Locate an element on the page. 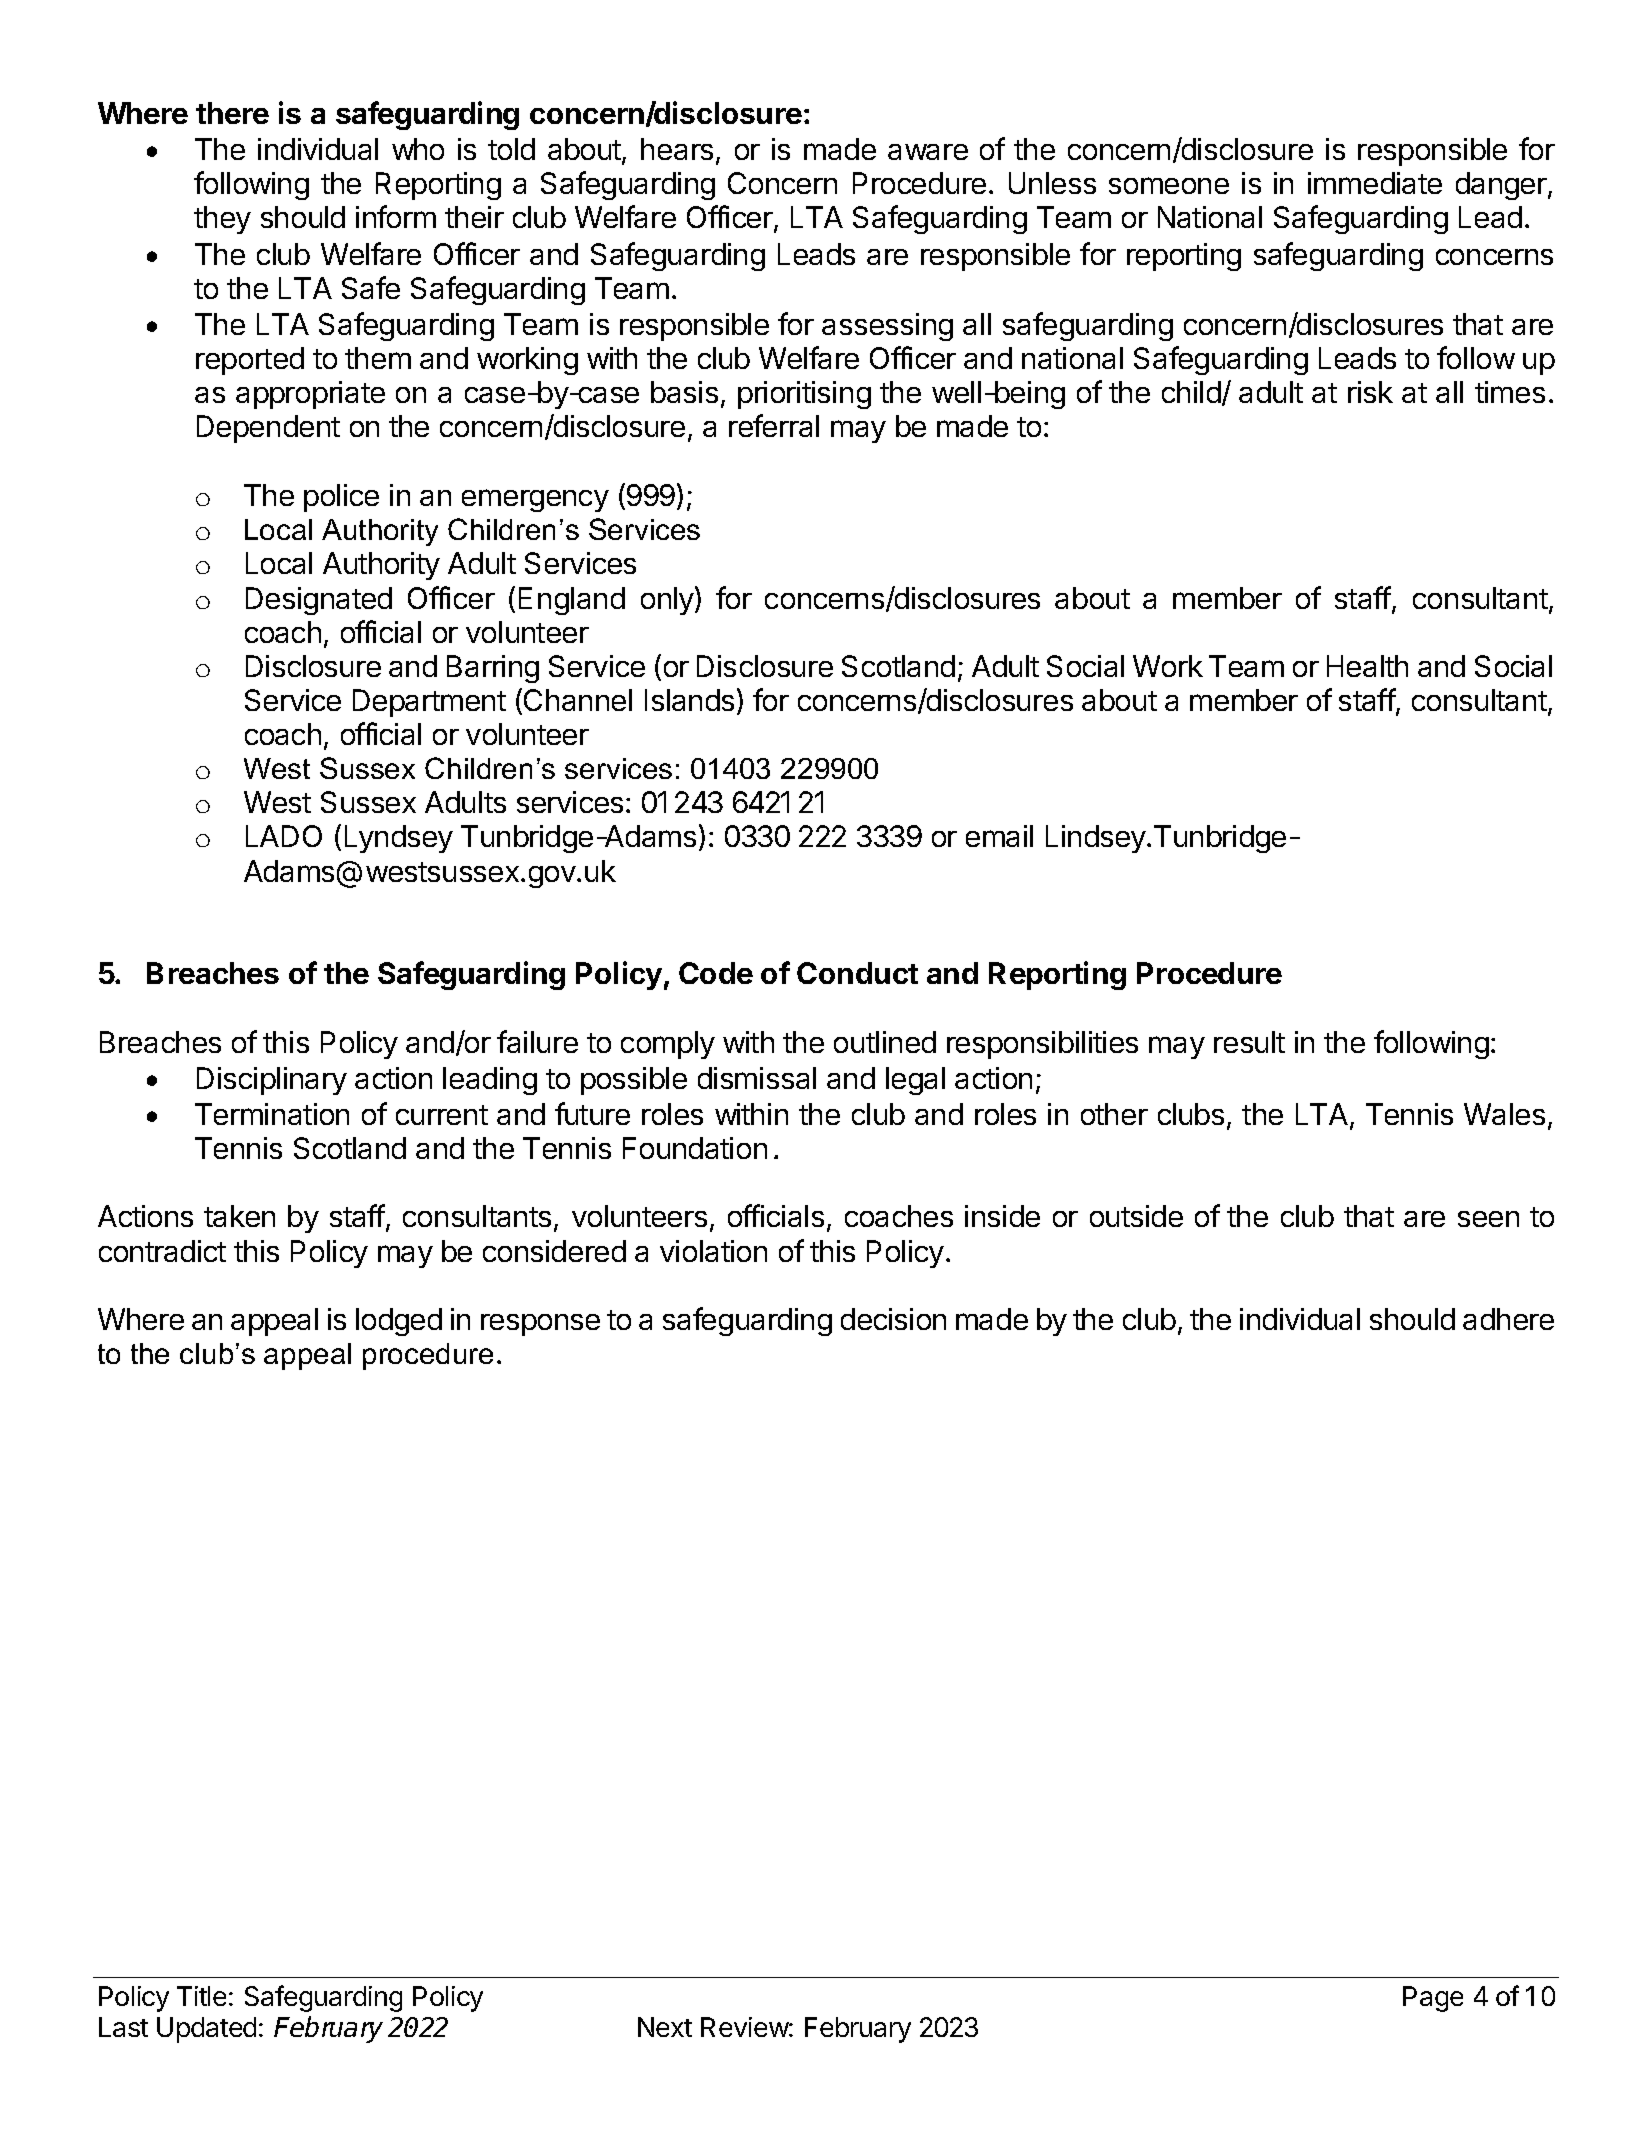 Image resolution: width=1652 pixels, height=2138 pixels. aware is located at coordinates (928, 152).
